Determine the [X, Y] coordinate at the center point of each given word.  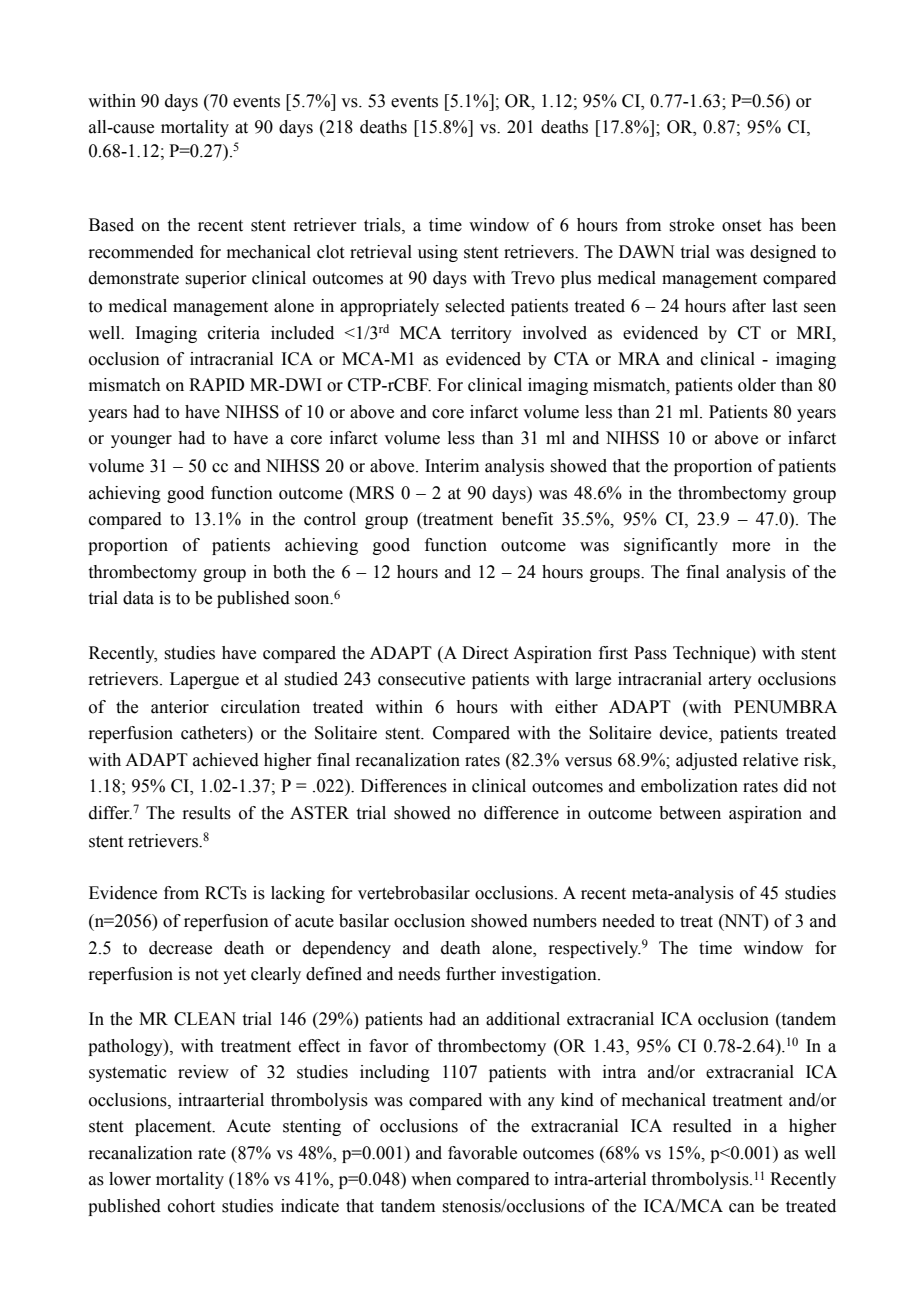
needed [628, 921]
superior [216, 279]
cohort [191, 1206]
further [471, 974]
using [438, 253]
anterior [180, 707]
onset [741, 226]
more [751, 547]
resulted [702, 1126]
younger [141, 441]
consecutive [421, 679]
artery [730, 681]
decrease [180, 948]
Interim [452, 466]
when [431, 1179]
